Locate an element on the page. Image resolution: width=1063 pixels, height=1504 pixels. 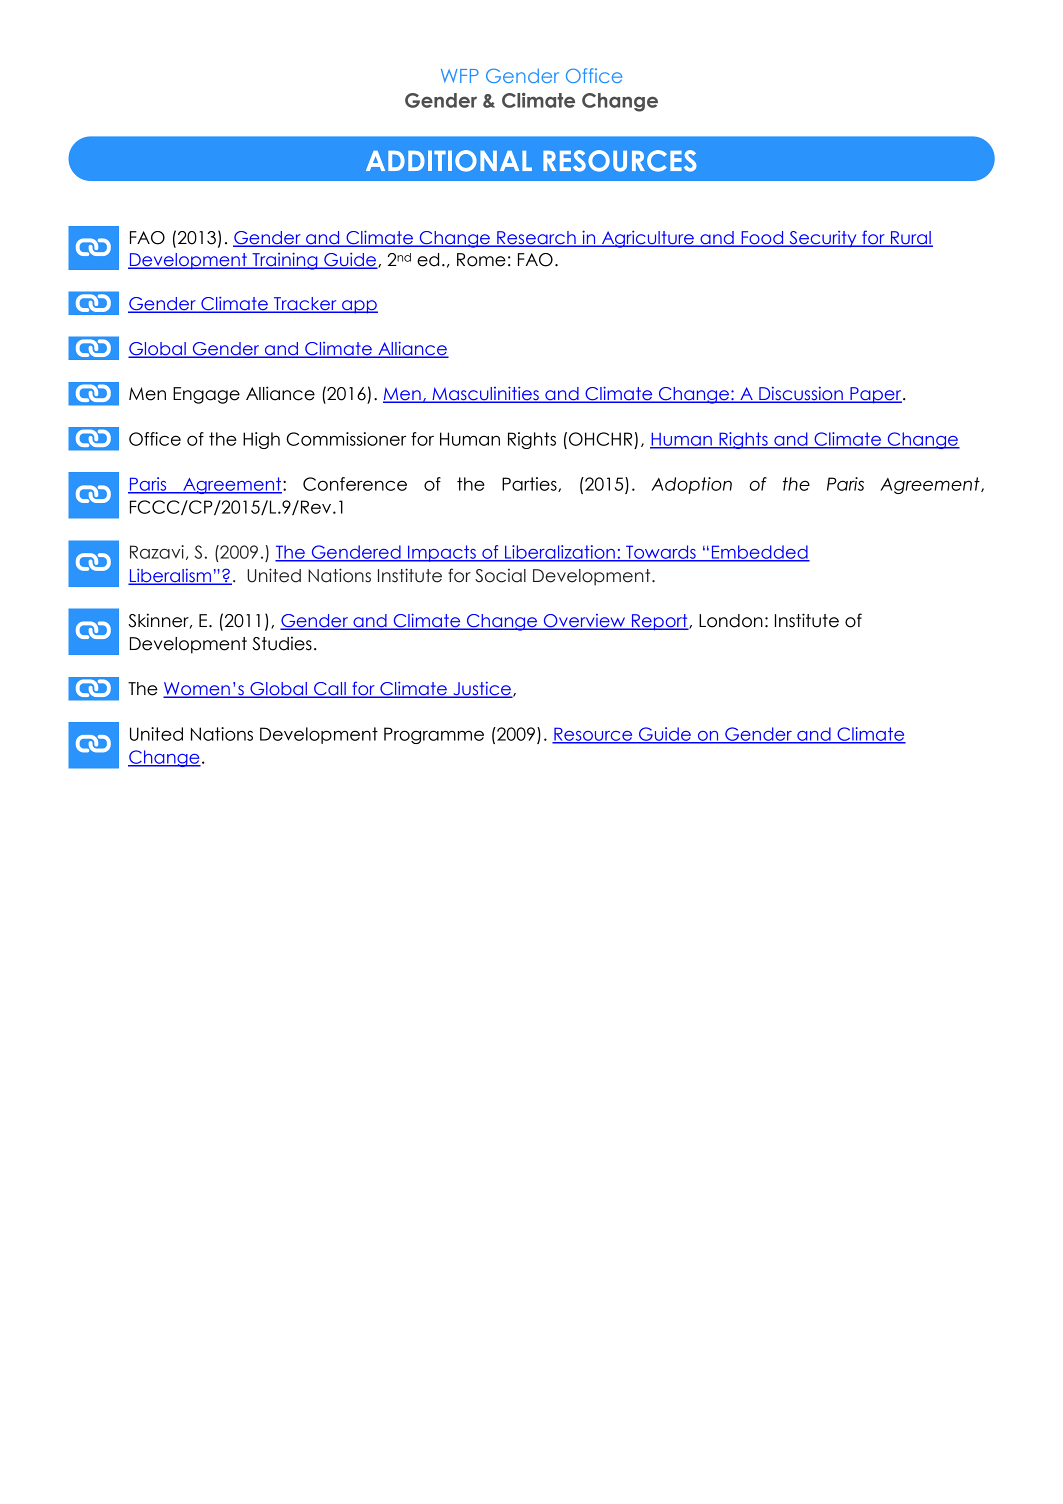
Justice is located at coordinates (482, 690).
